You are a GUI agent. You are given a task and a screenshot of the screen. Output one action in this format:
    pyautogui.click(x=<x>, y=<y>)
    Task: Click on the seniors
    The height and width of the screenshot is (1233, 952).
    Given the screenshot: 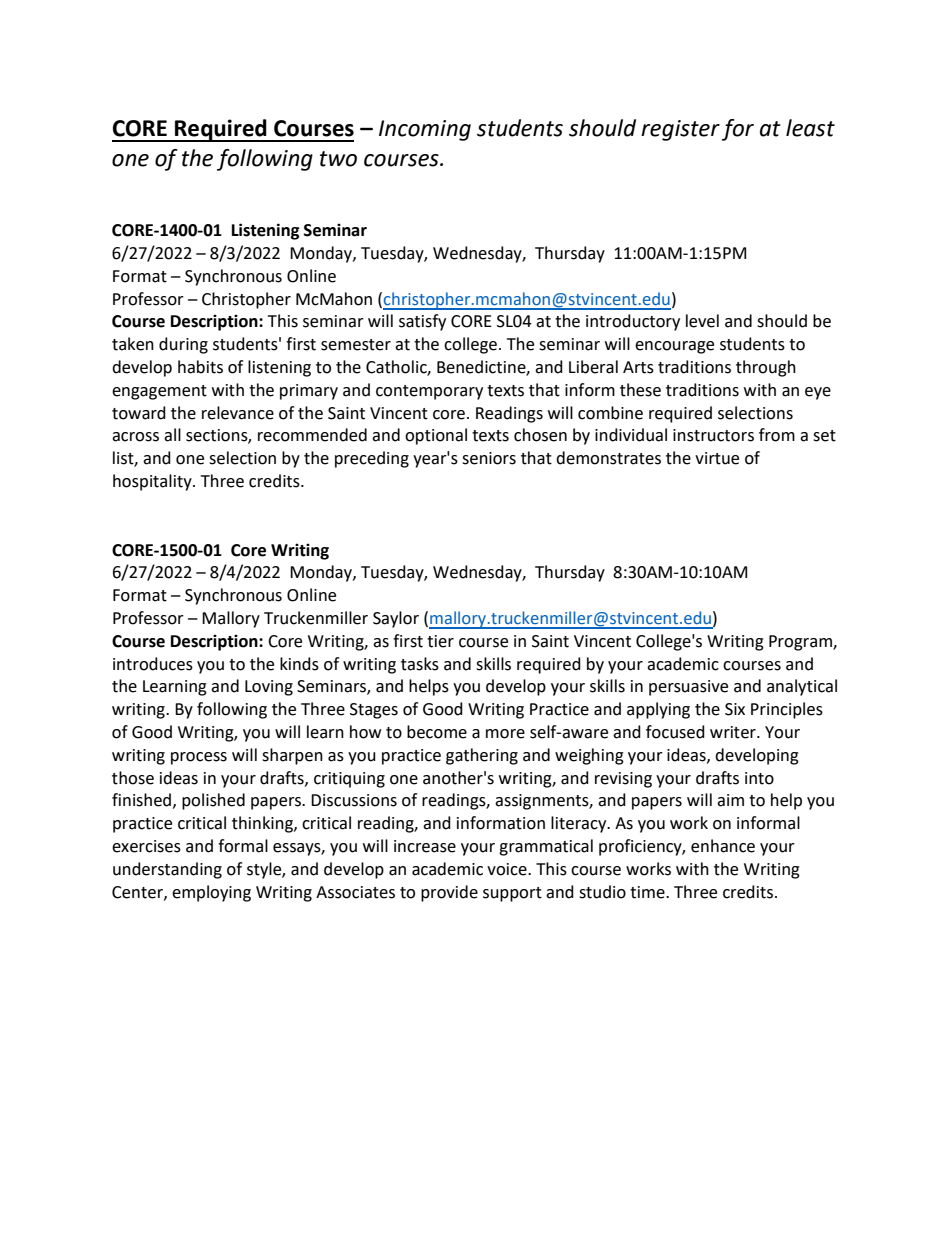 What is the action you would take?
    pyautogui.click(x=489, y=458)
